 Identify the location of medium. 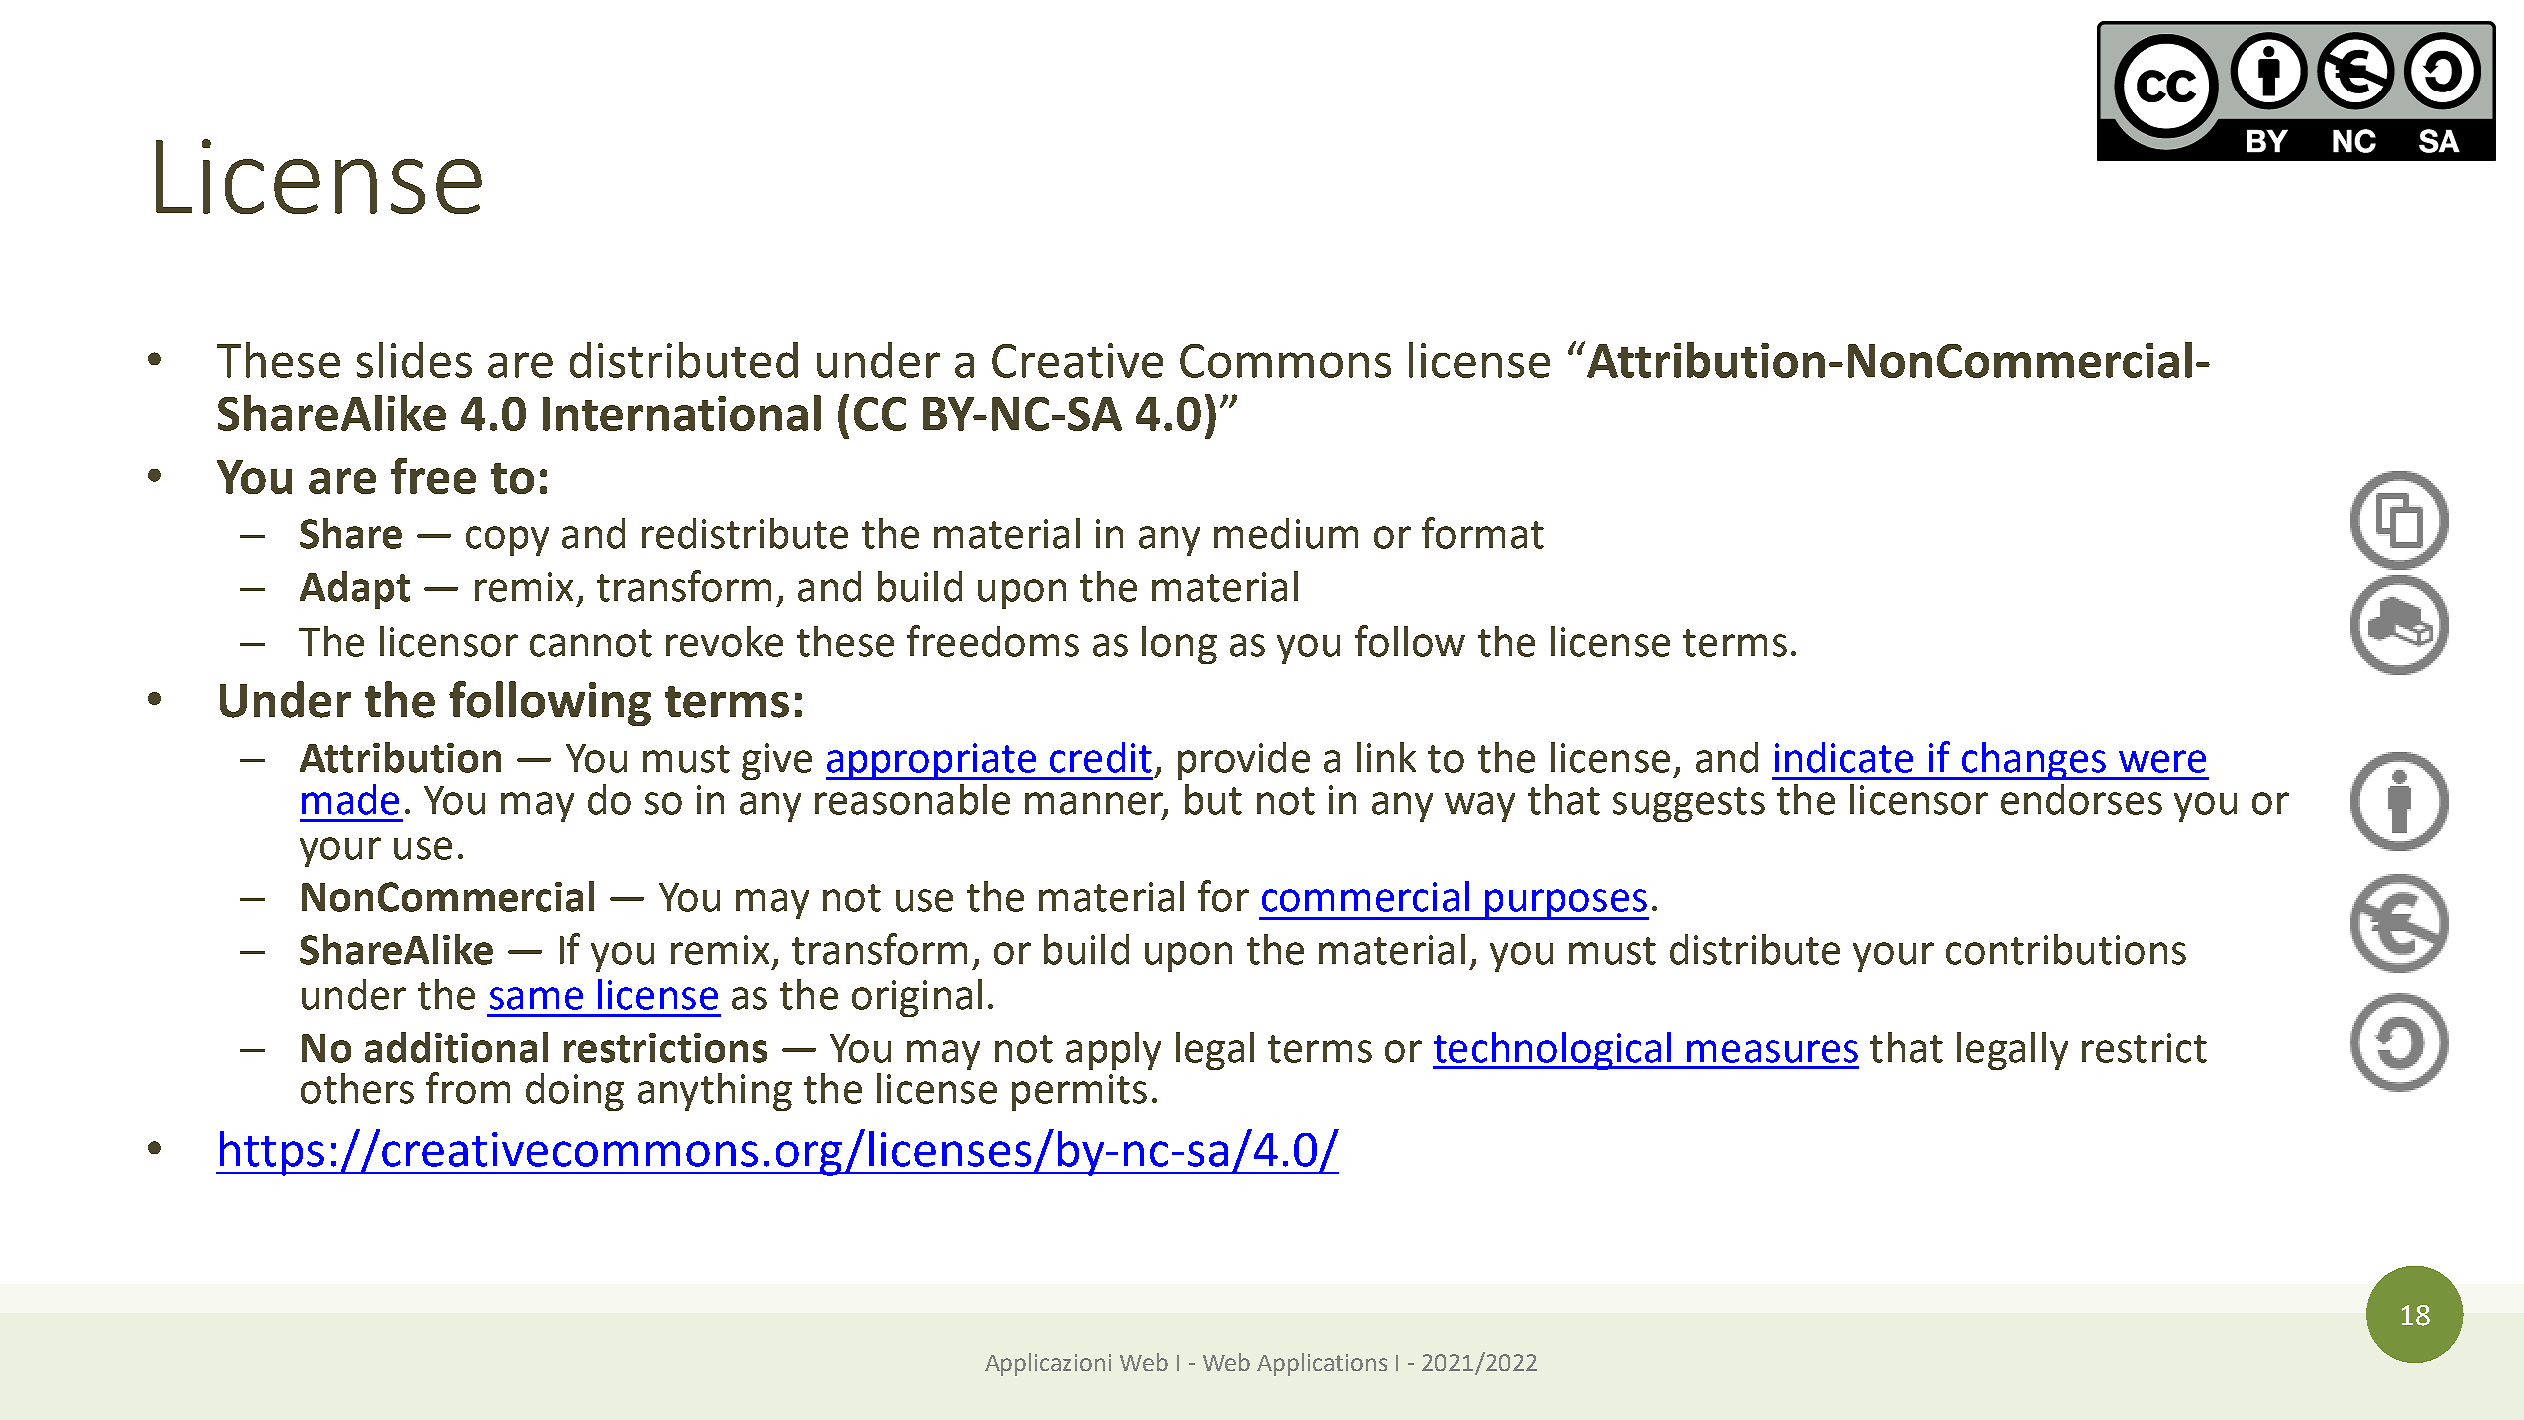
(1286, 533).
